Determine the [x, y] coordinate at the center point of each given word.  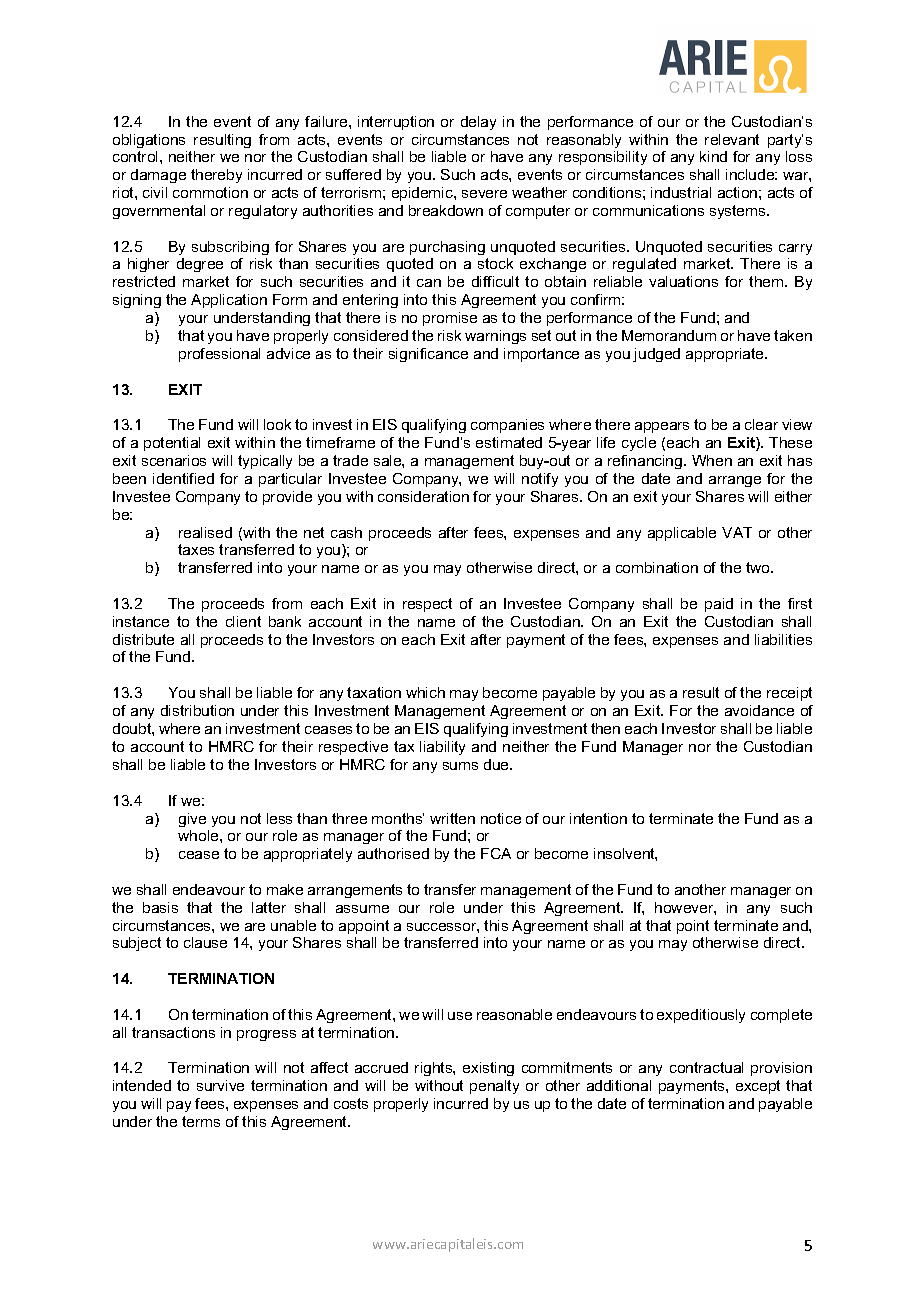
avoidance [759, 710]
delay [478, 123]
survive [220, 1085]
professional [219, 355]
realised [205, 532]
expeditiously [701, 1016]
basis [160, 907]
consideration [423, 496]
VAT [737, 532]
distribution [197, 710]
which [425, 692]
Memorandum [669, 335]
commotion [210, 192]
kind [713, 156]
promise [450, 319]
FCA [496, 853]
